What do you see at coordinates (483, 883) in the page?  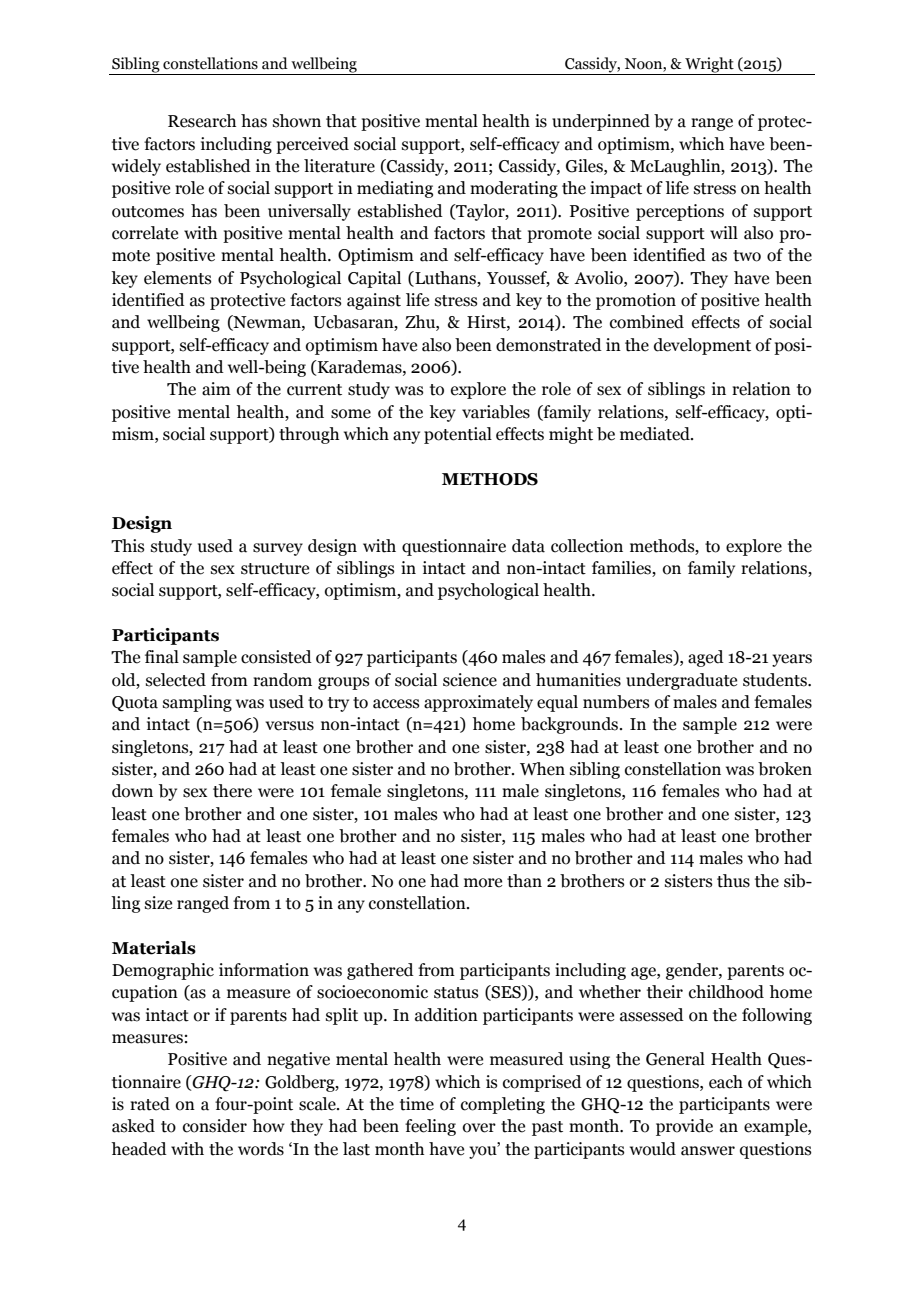 I see `more` at bounding box center [483, 883].
